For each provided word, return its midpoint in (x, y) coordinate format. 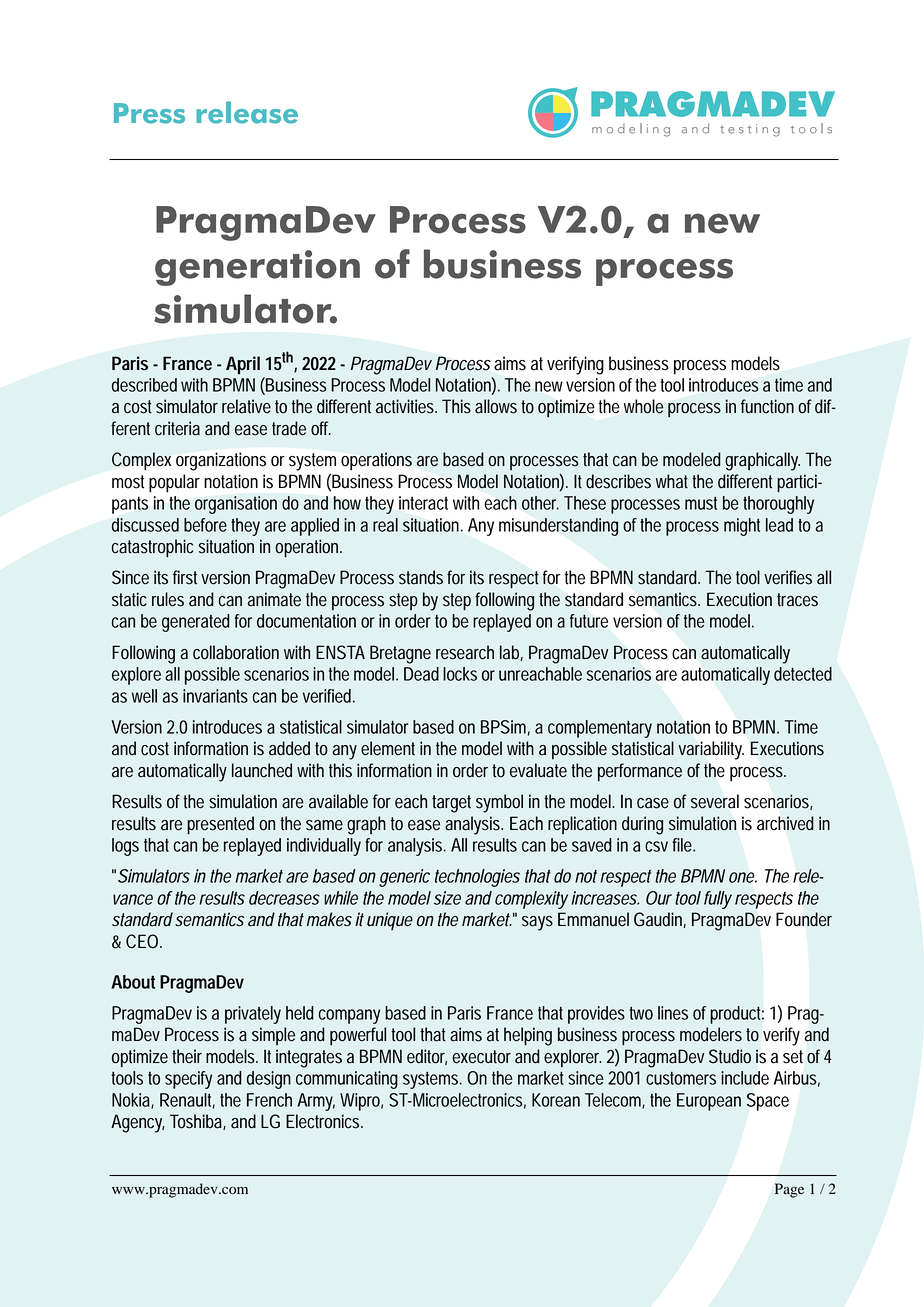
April (243, 365)
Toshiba (198, 1122)
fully (718, 900)
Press (149, 113)
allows (496, 406)
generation (257, 268)
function (767, 406)
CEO (144, 941)
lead (779, 525)
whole (643, 406)
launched (262, 770)
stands (421, 577)
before (205, 525)
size (447, 898)
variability (711, 750)
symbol (499, 803)
